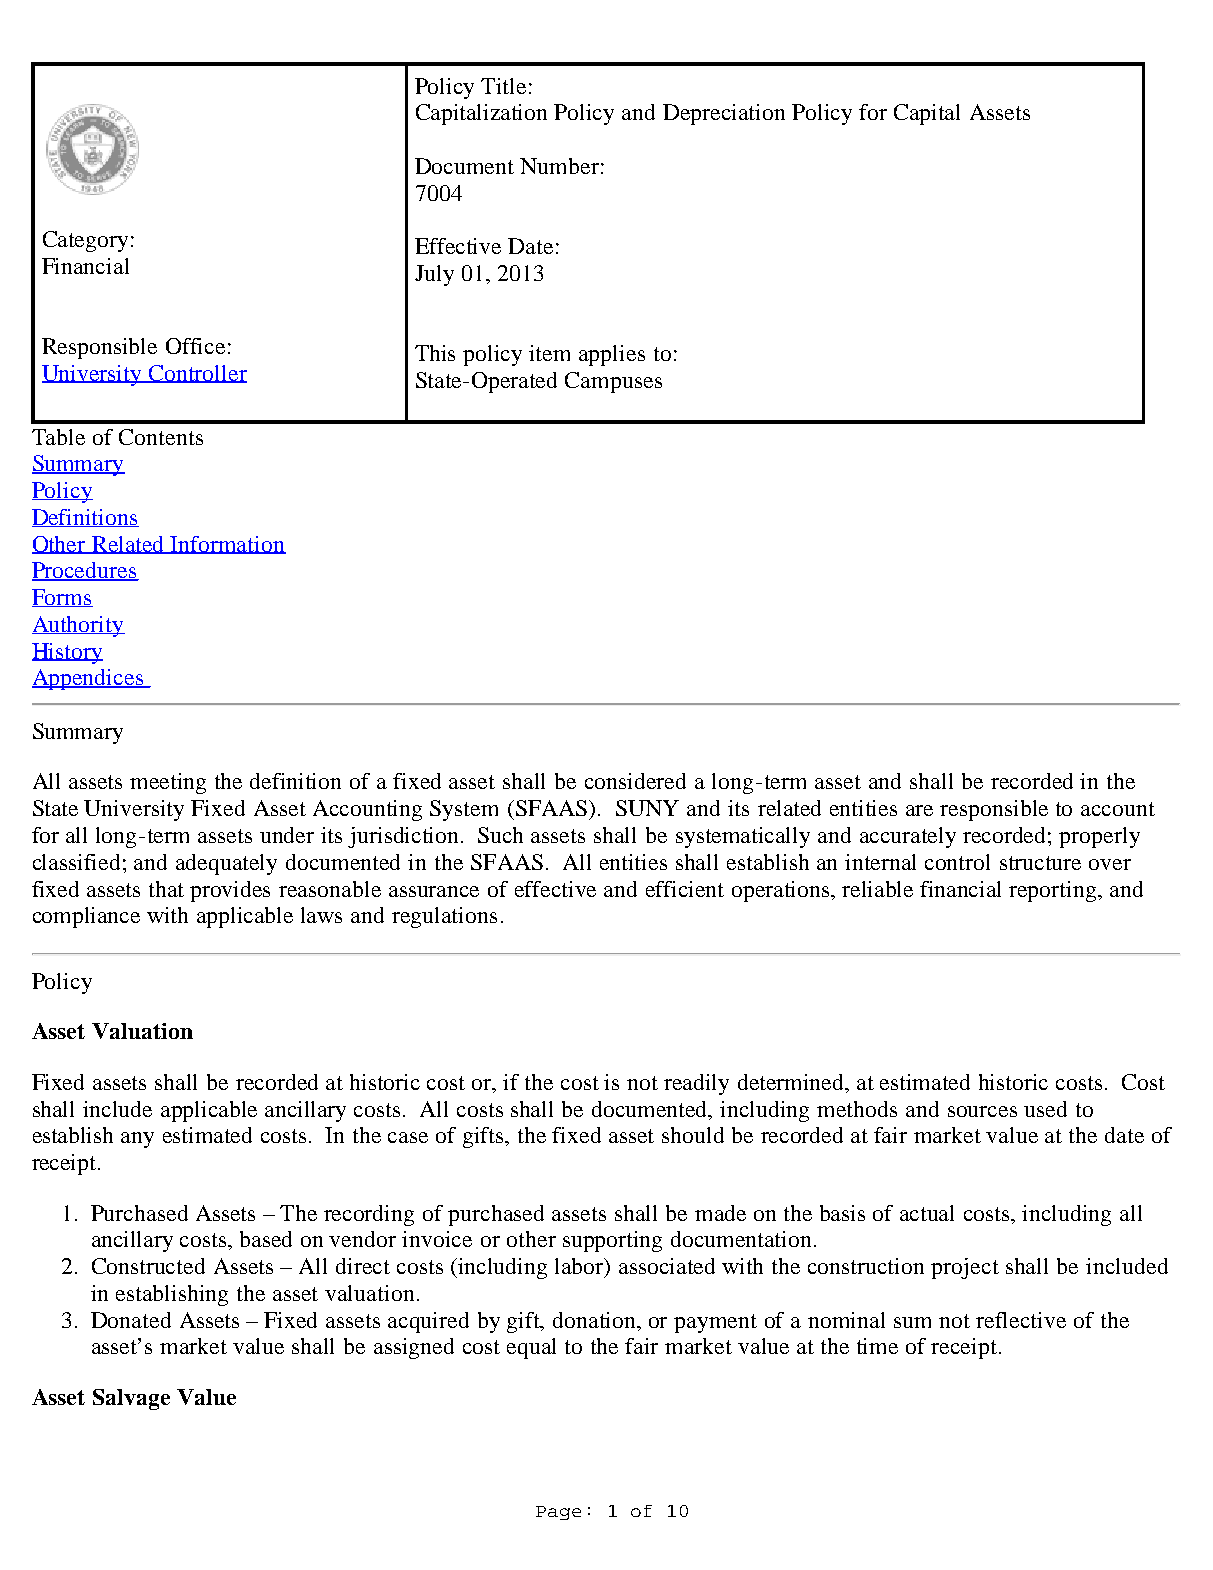  Describe the element at coordinates (982, 1111) in the document. I see `sources` at that location.
